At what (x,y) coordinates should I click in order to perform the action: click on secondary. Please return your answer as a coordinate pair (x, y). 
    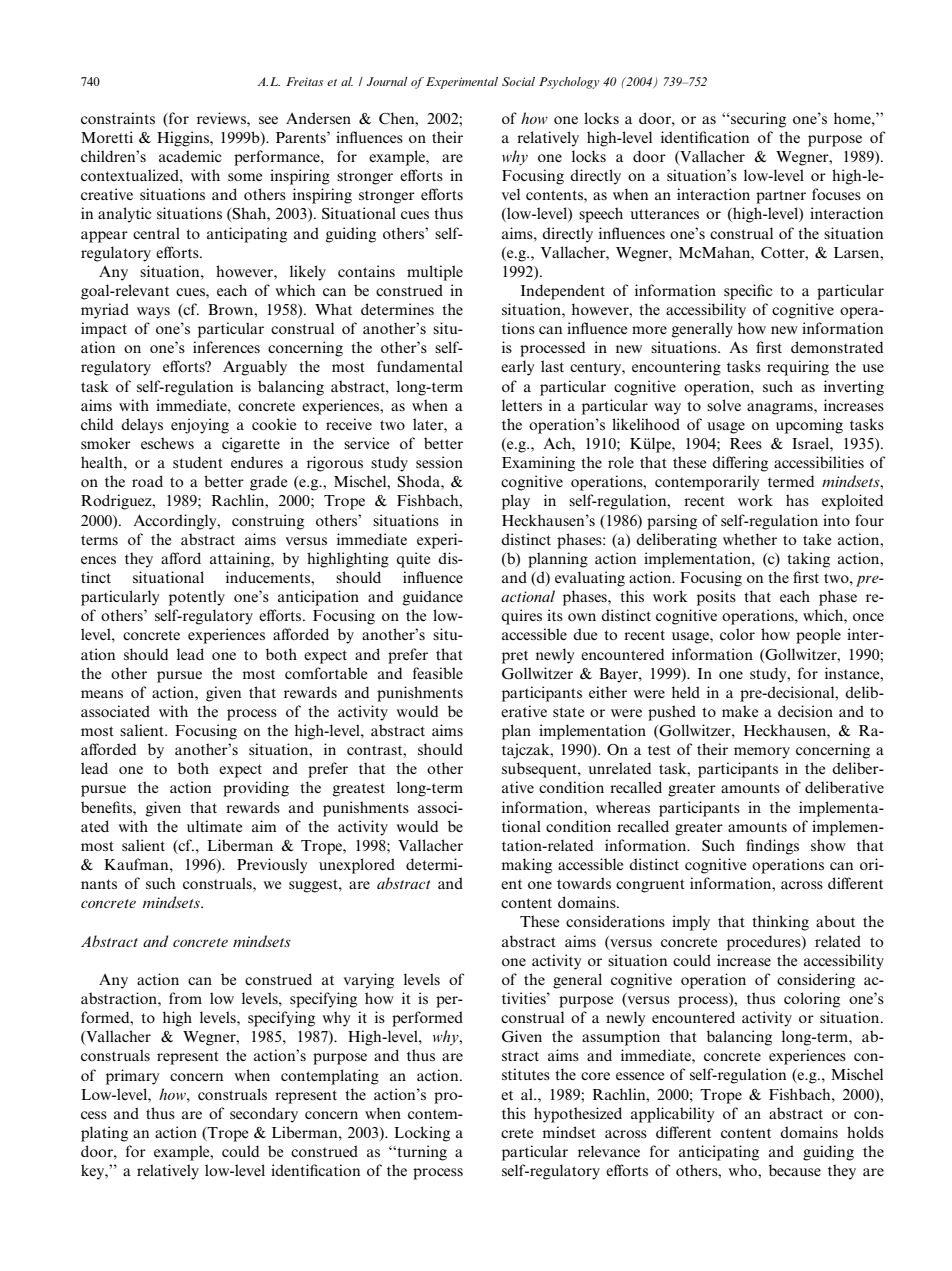
    Looking at the image, I should click on (264, 1115).
